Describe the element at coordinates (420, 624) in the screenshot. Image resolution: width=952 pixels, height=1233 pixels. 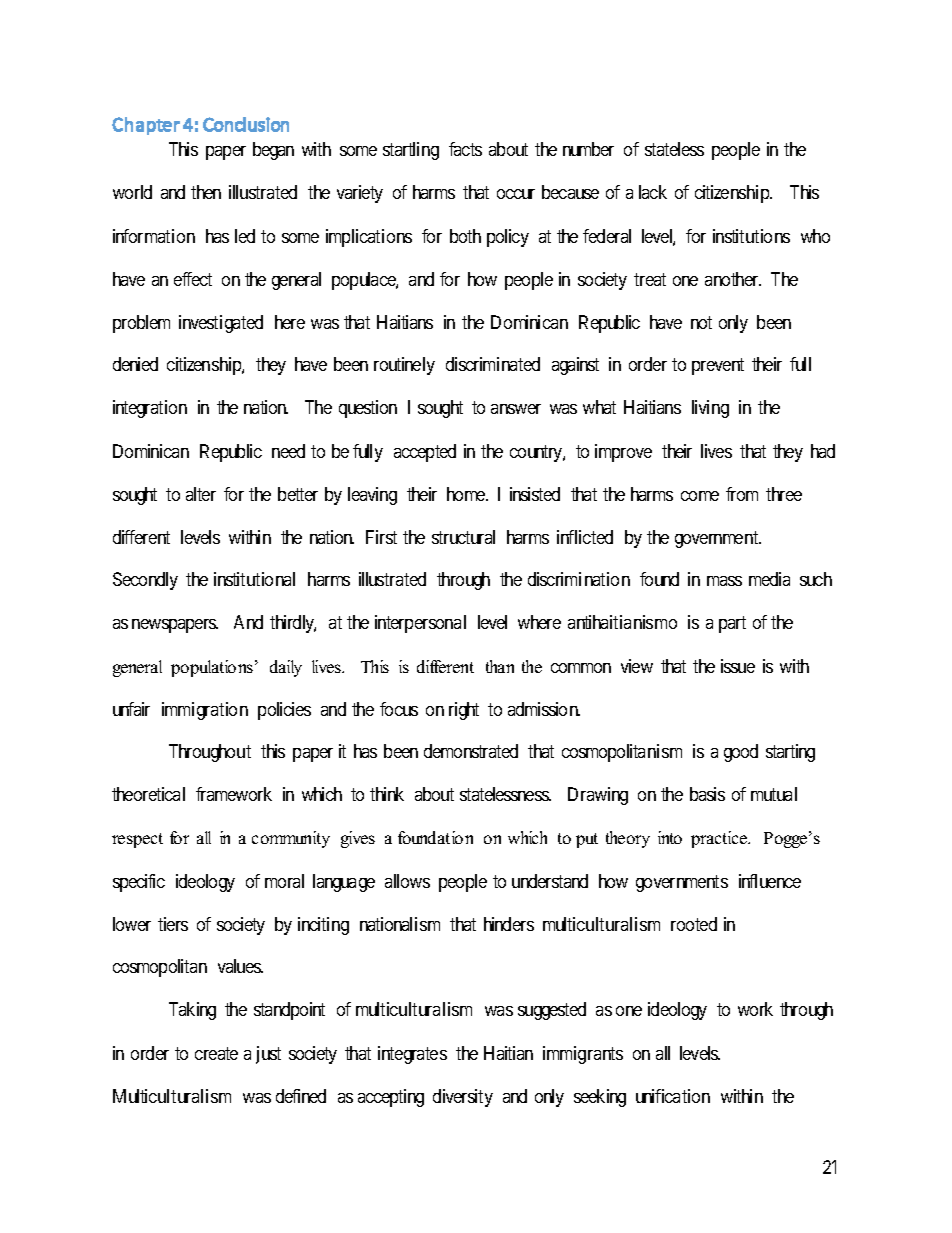
I see `interpersonal` at that location.
